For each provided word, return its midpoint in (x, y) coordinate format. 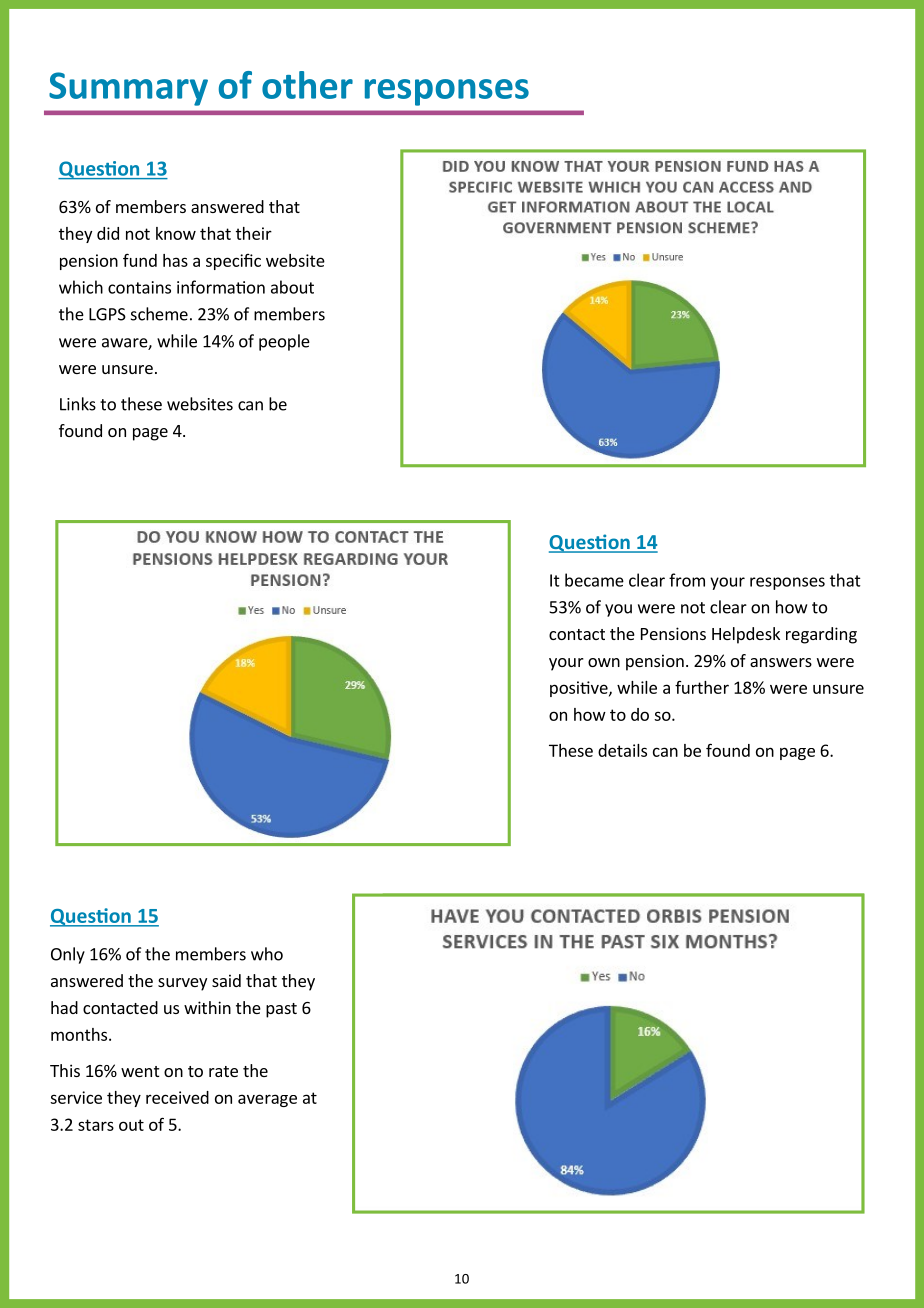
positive (580, 689)
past (281, 1010)
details (622, 750)
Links (78, 404)
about (292, 287)
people (284, 342)
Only (68, 955)
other (307, 85)
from (687, 580)
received (177, 1097)
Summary (128, 89)
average (267, 1100)
